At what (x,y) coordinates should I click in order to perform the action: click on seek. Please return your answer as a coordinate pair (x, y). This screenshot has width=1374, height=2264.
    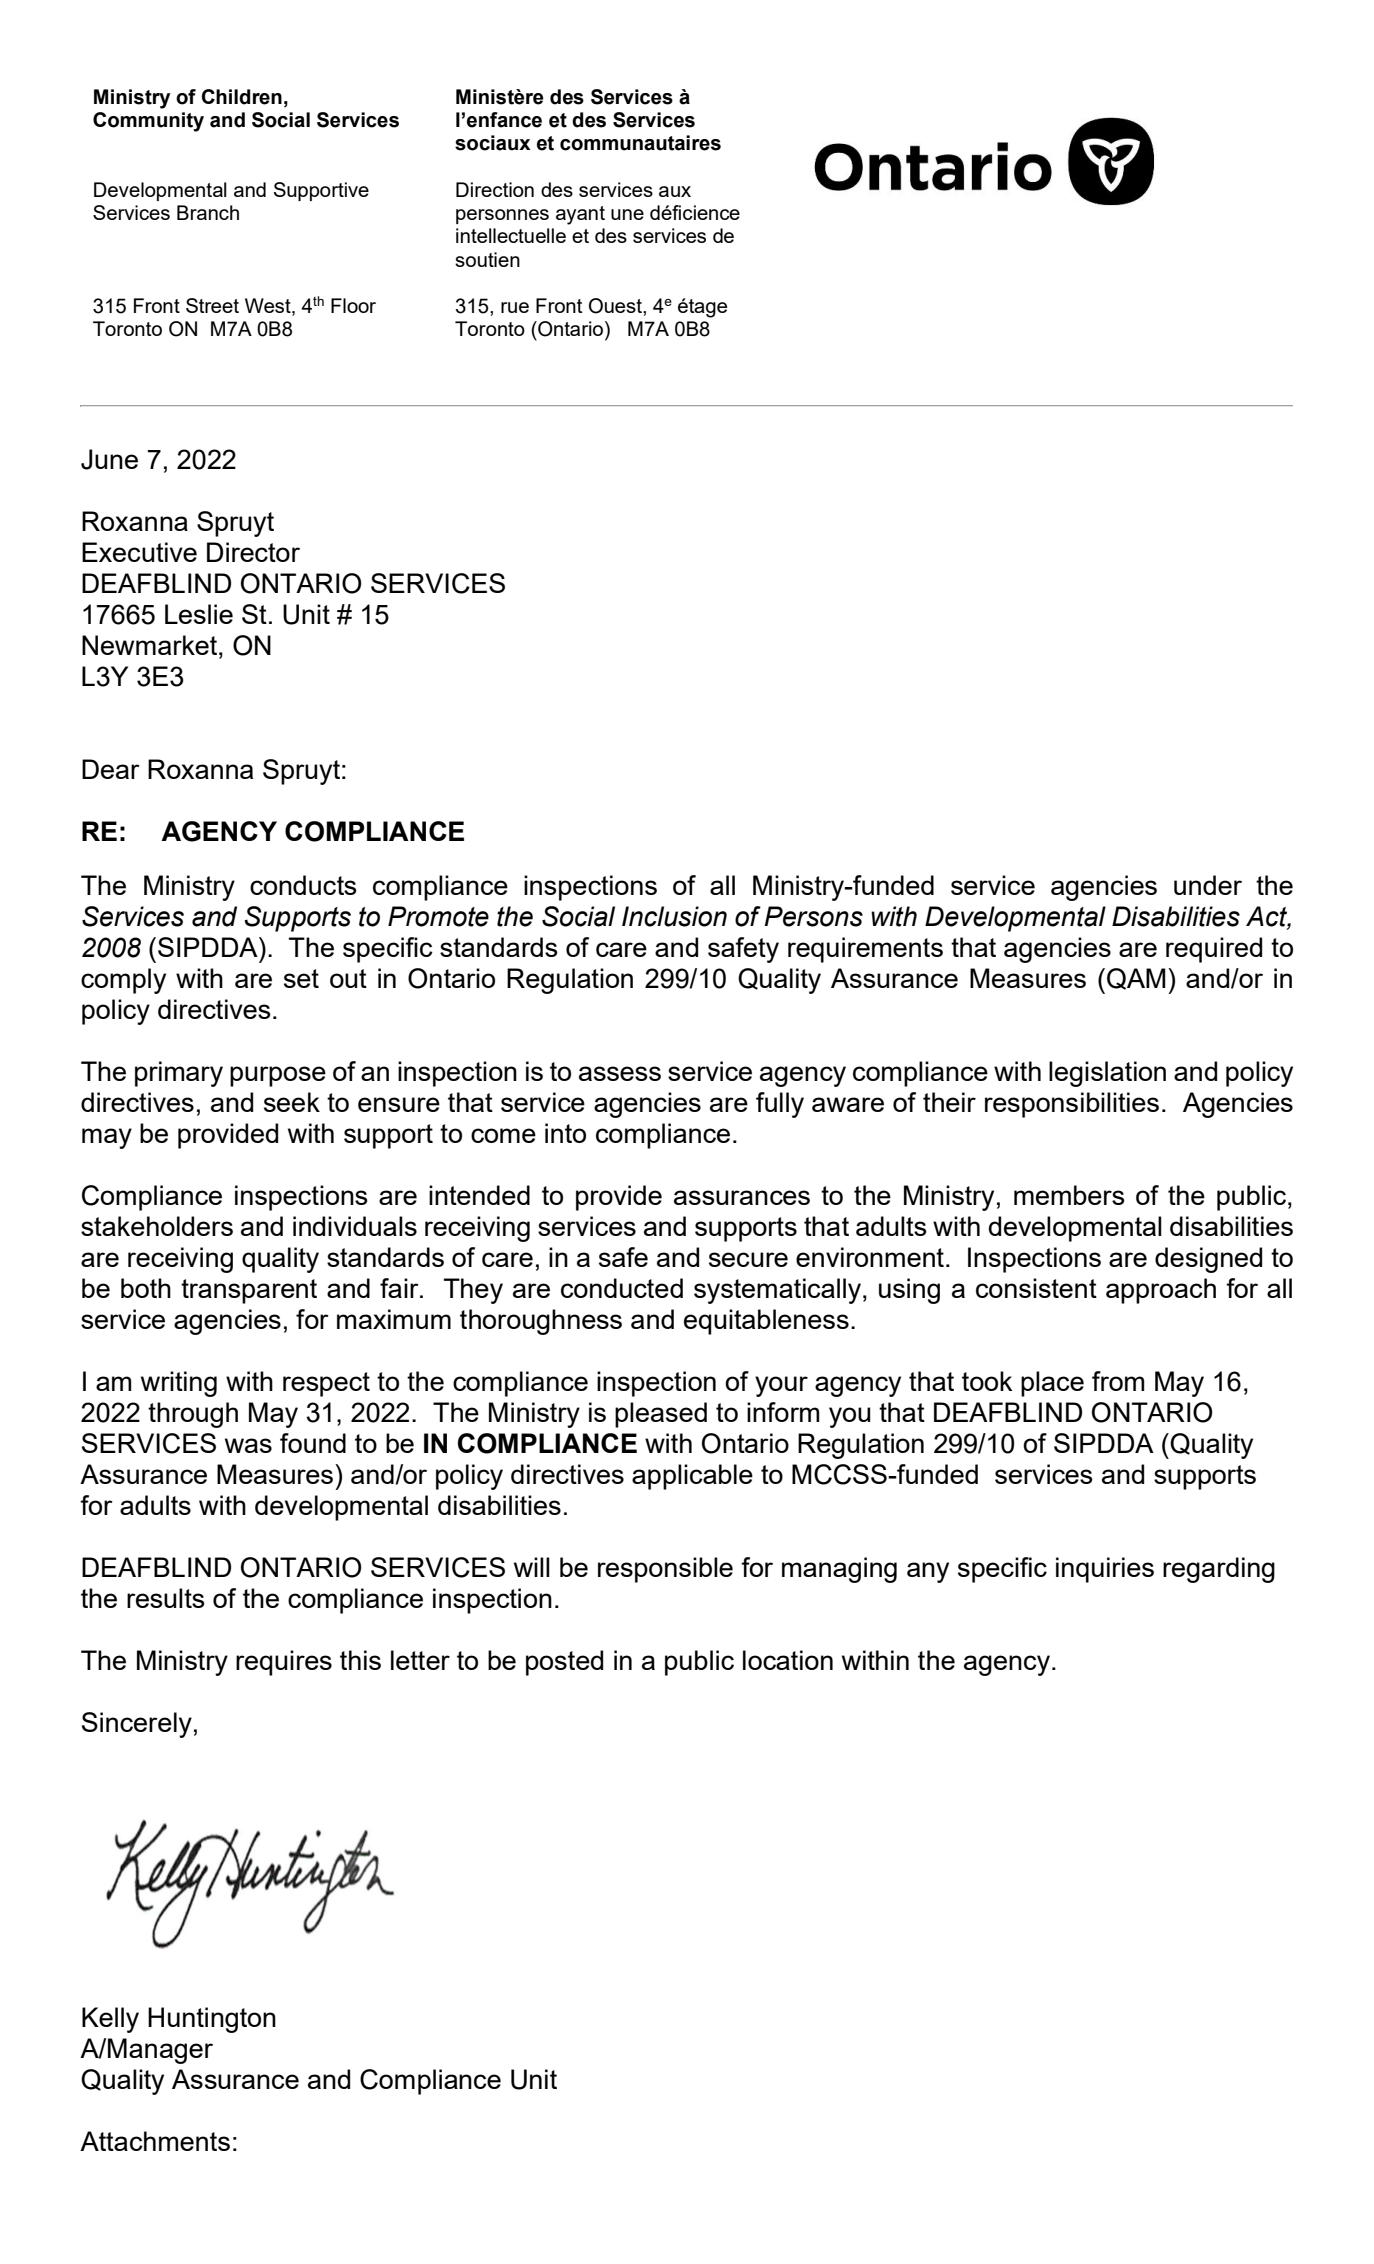
    Looking at the image, I should click on (292, 1102).
